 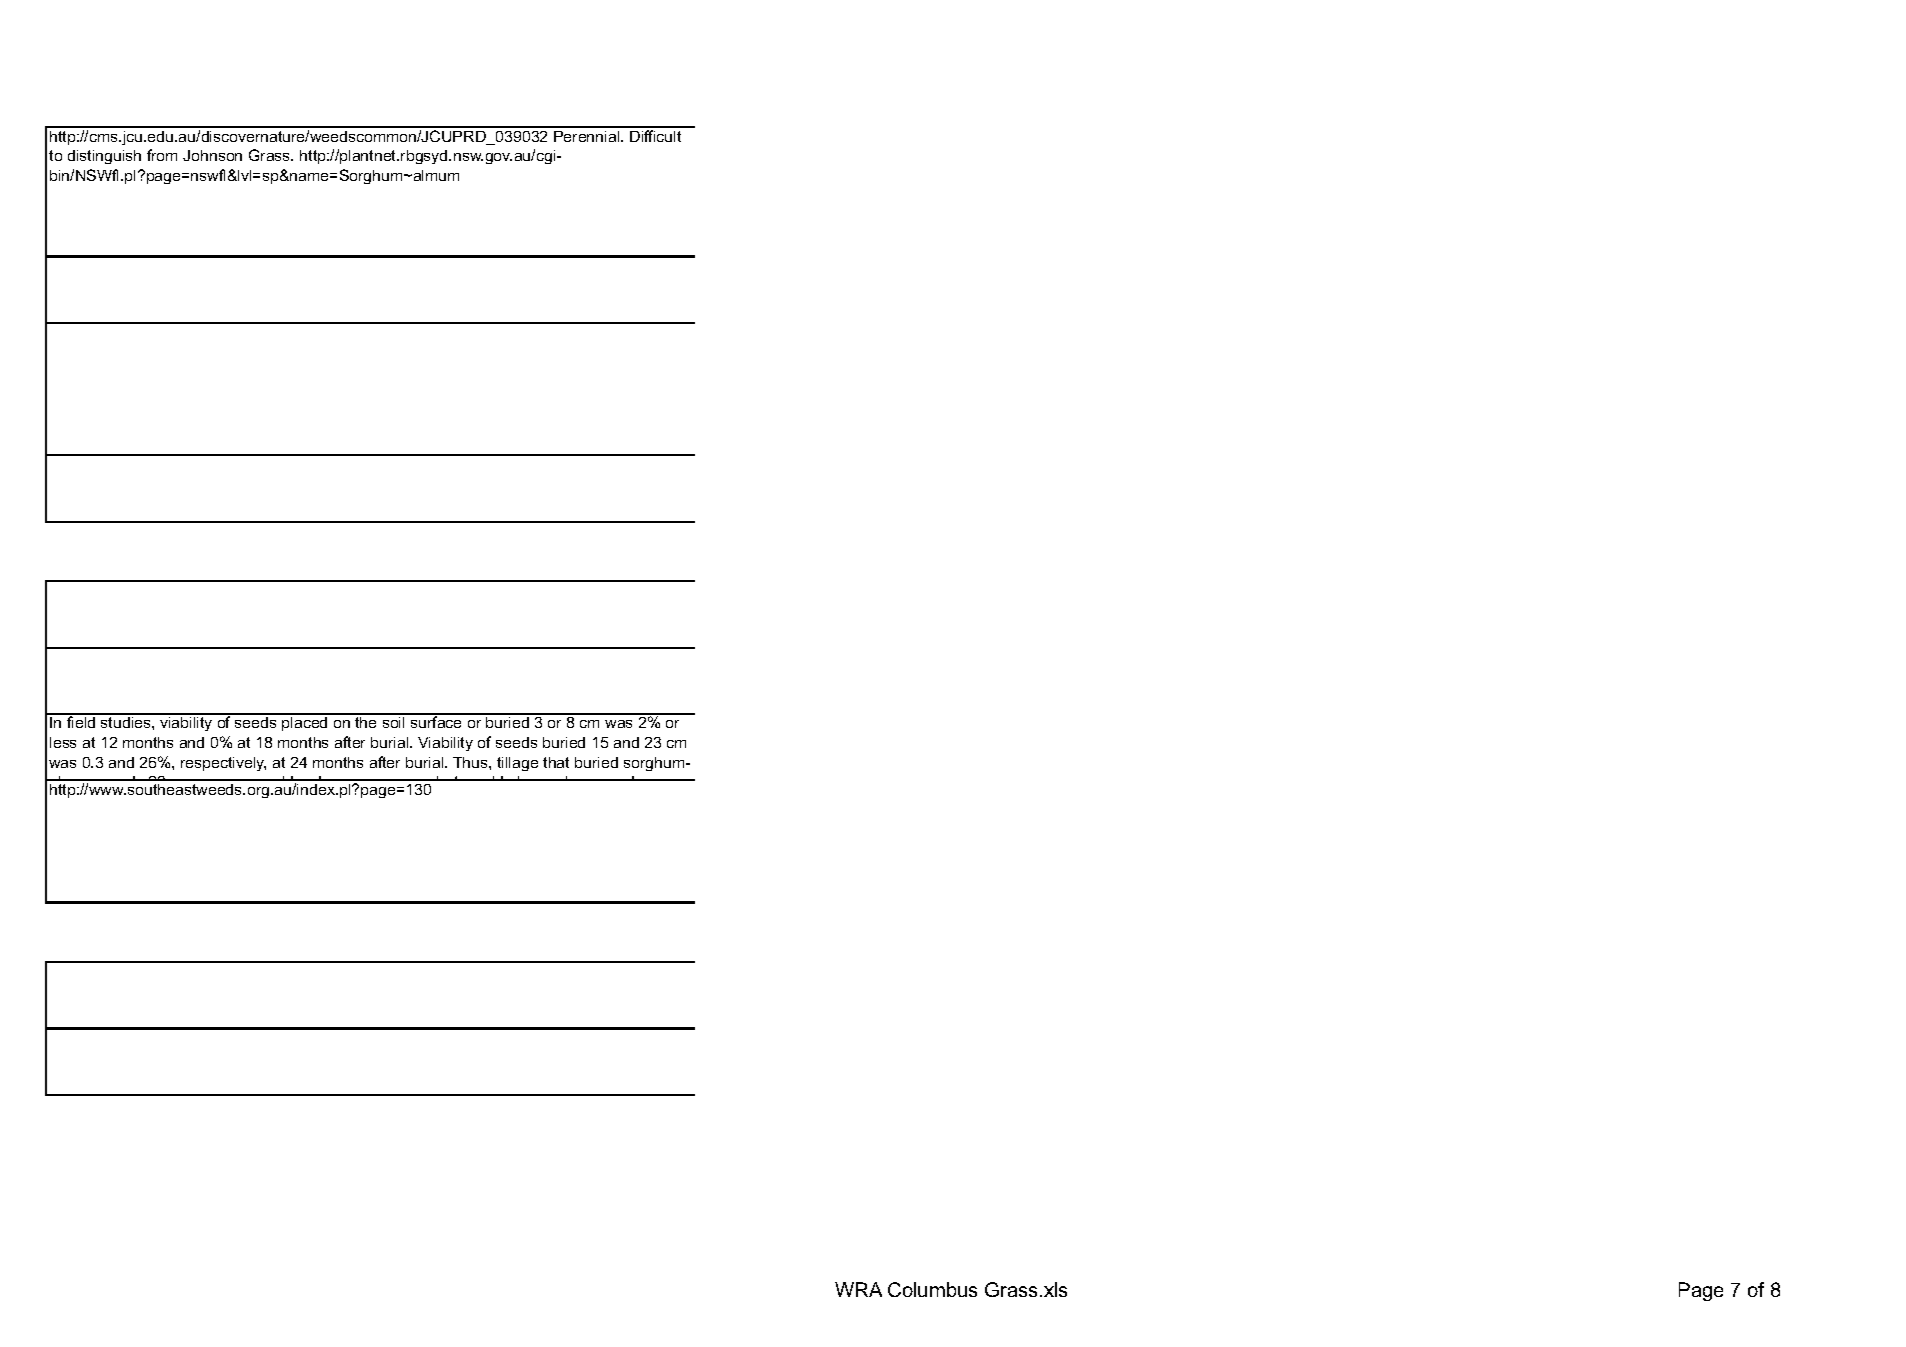 I want to click on respectively, so click(x=223, y=764).
